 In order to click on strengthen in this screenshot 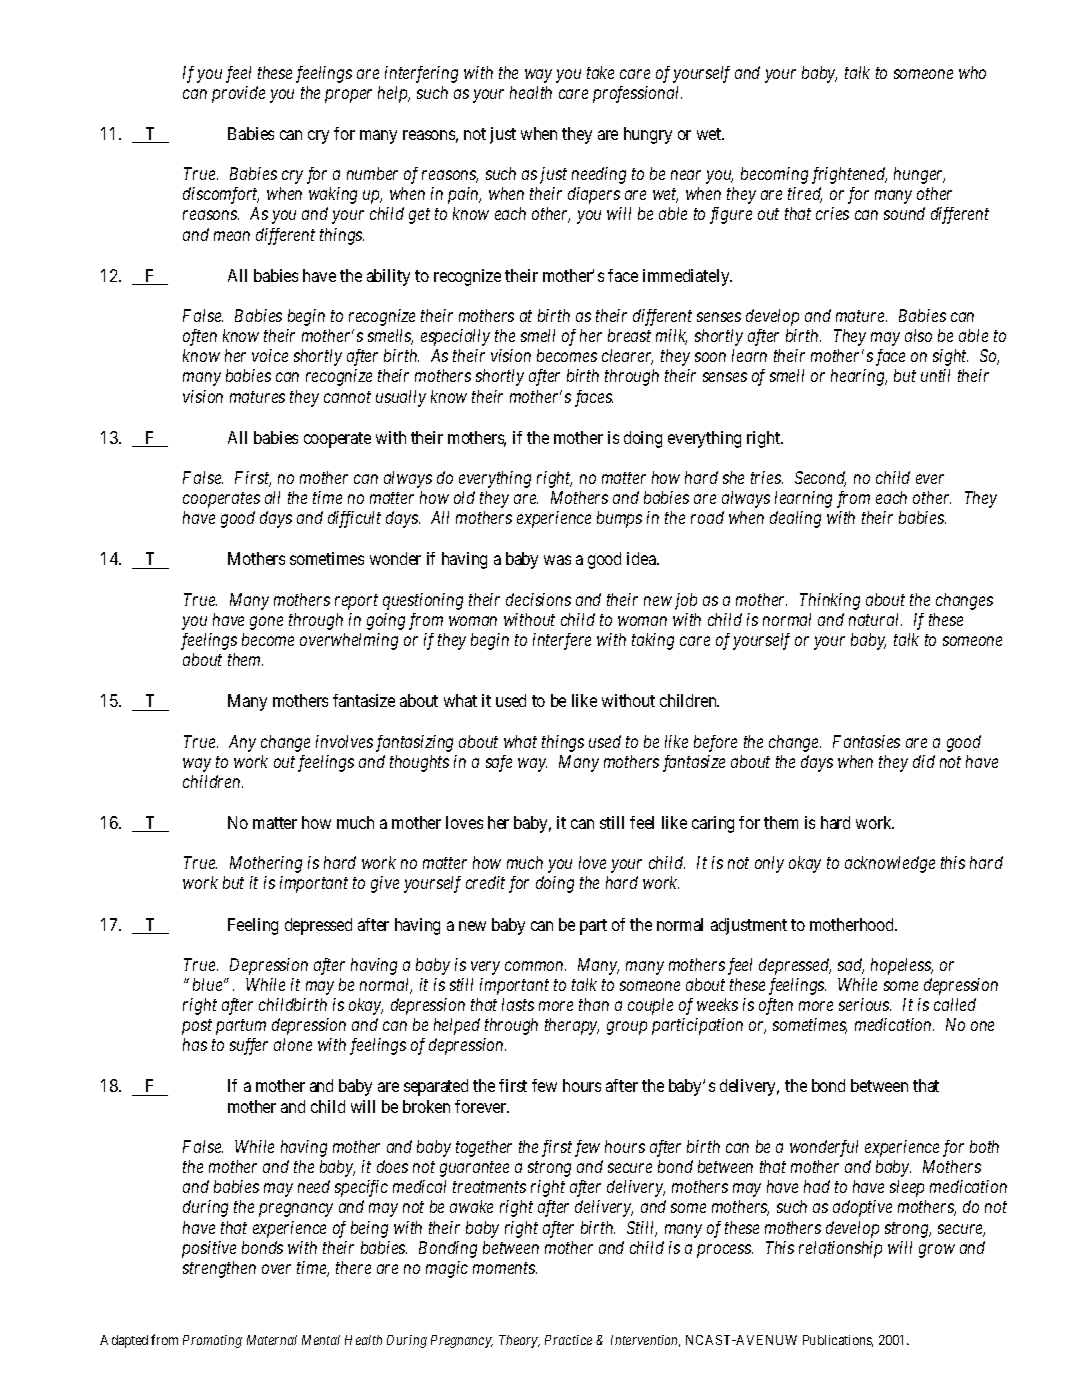, I will do `click(219, 1269)`.
